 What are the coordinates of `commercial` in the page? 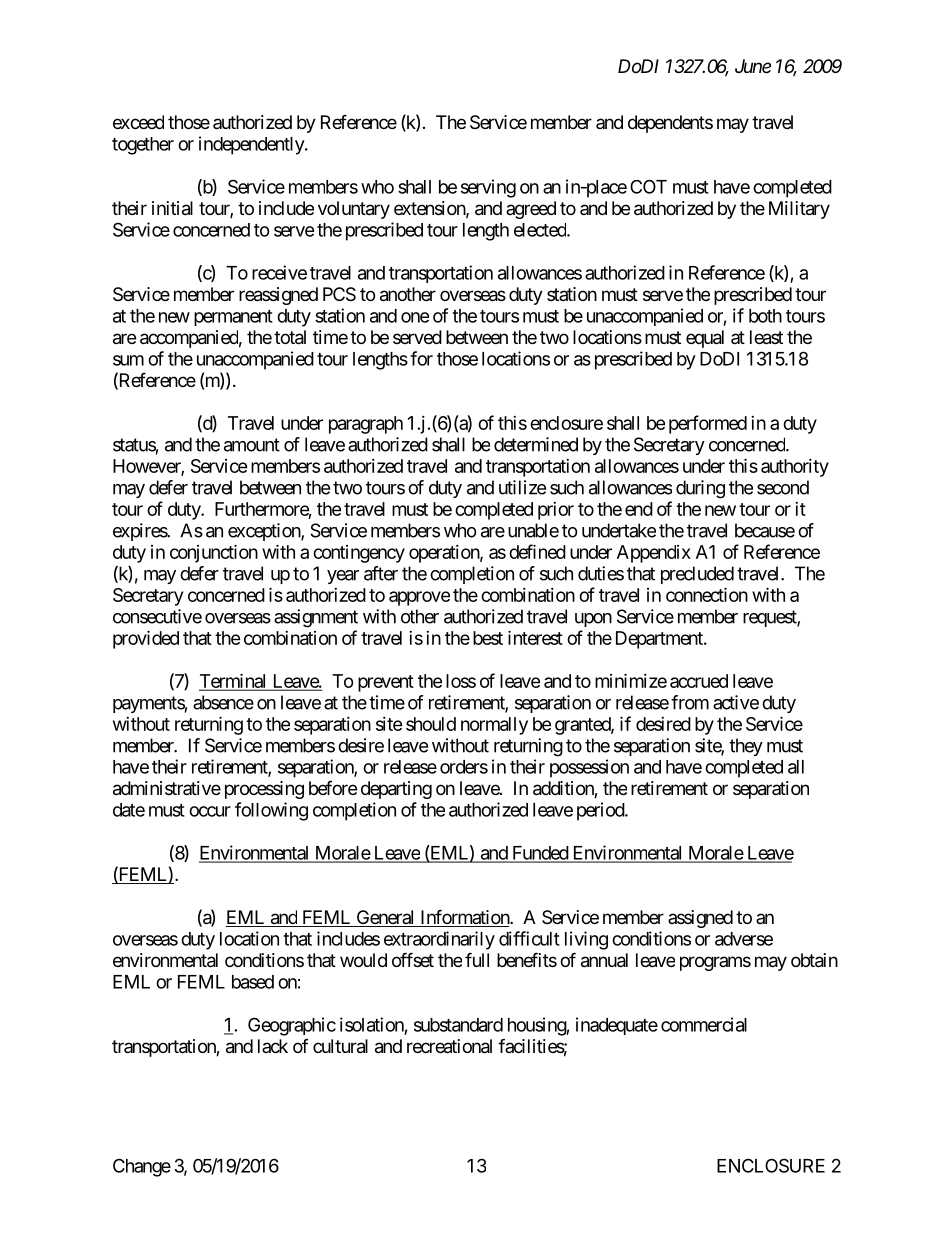 It's located at (704, 1024).
